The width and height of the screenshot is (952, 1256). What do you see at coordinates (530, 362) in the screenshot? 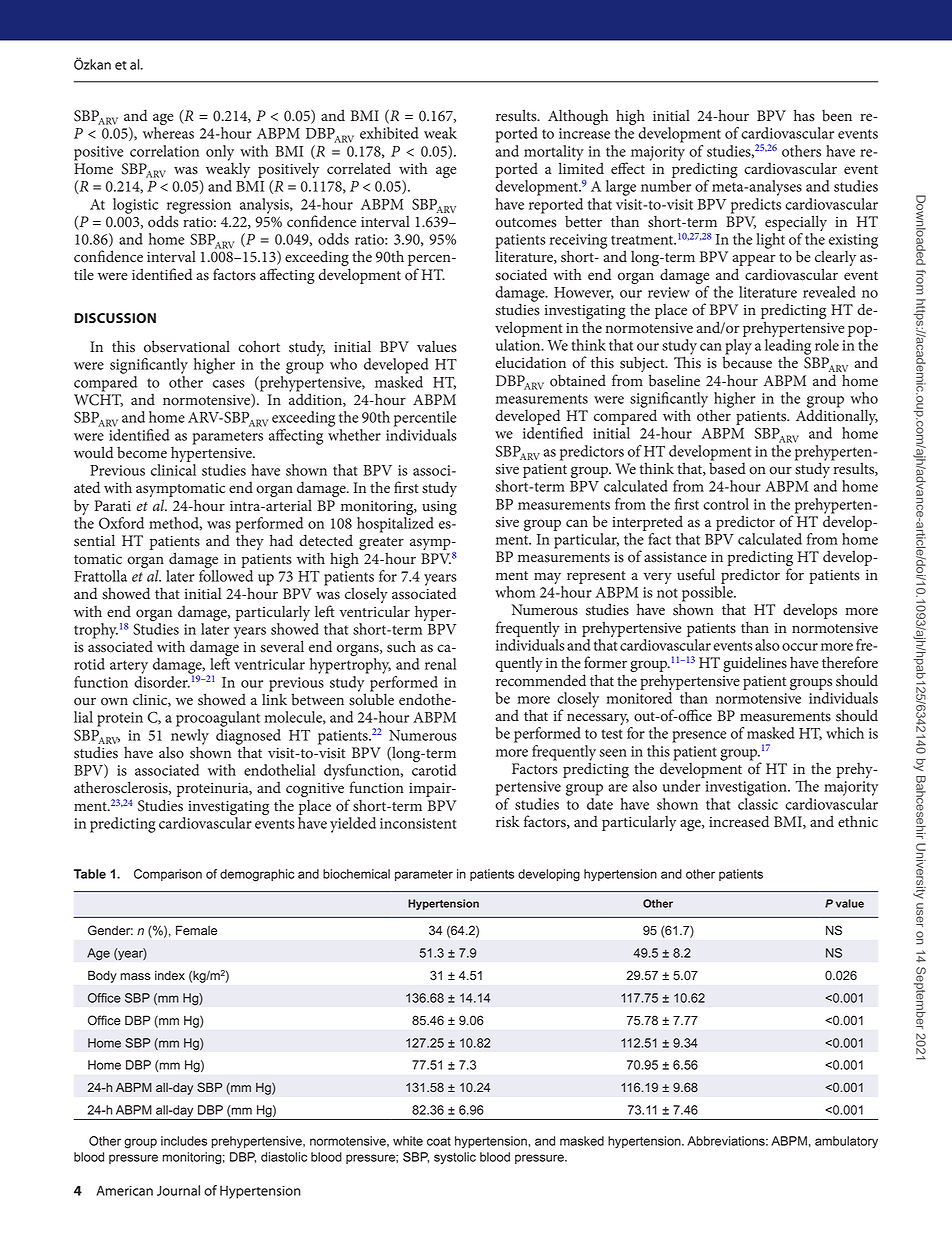
I see `elucidation` at bounding box center [530, 362].
